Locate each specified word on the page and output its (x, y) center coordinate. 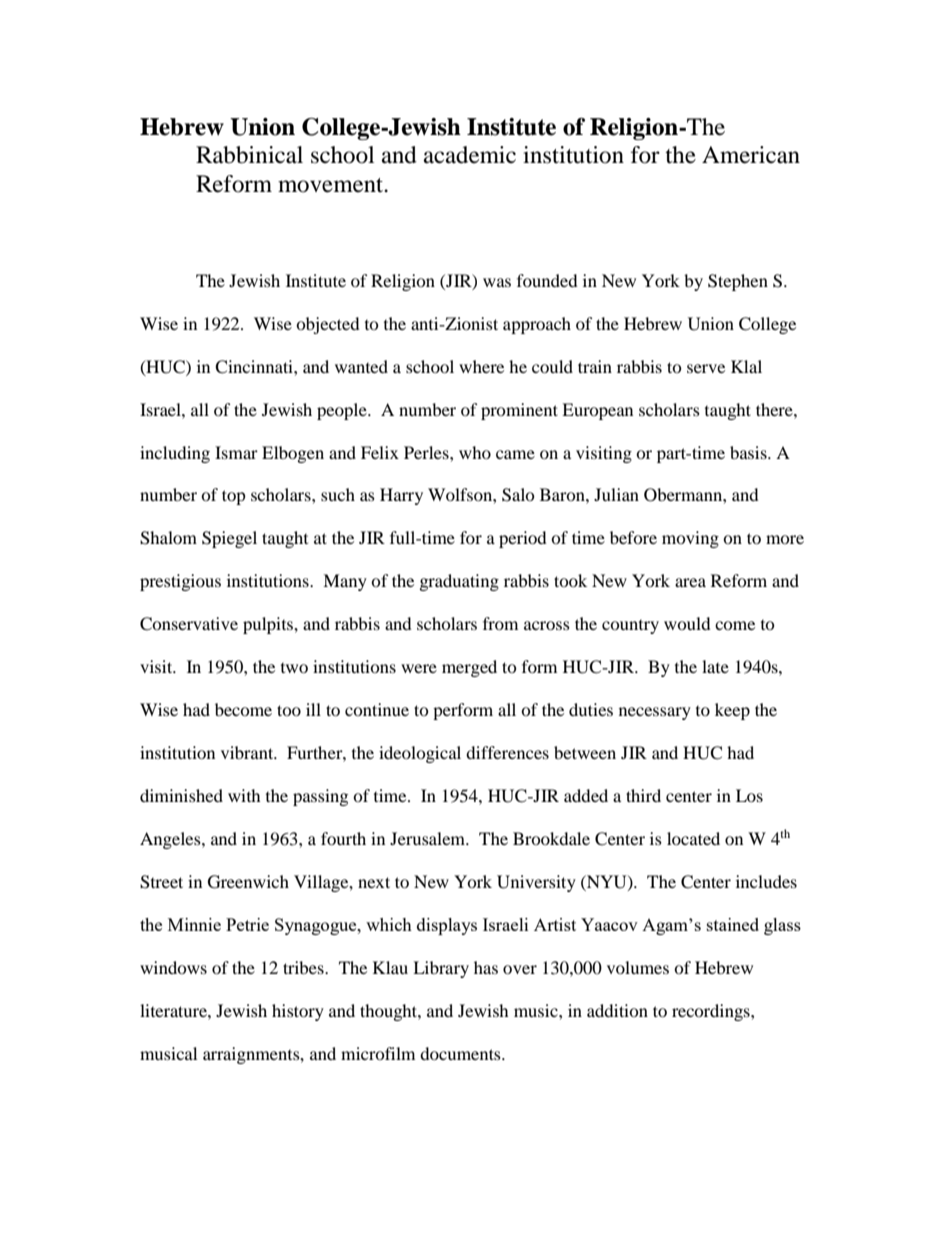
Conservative (189, 624)
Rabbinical (249, 155)
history (298, 1012)
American (751, 155)
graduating (459, 582)
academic (470, 155)
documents (461, 1053)
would (687, 623)
